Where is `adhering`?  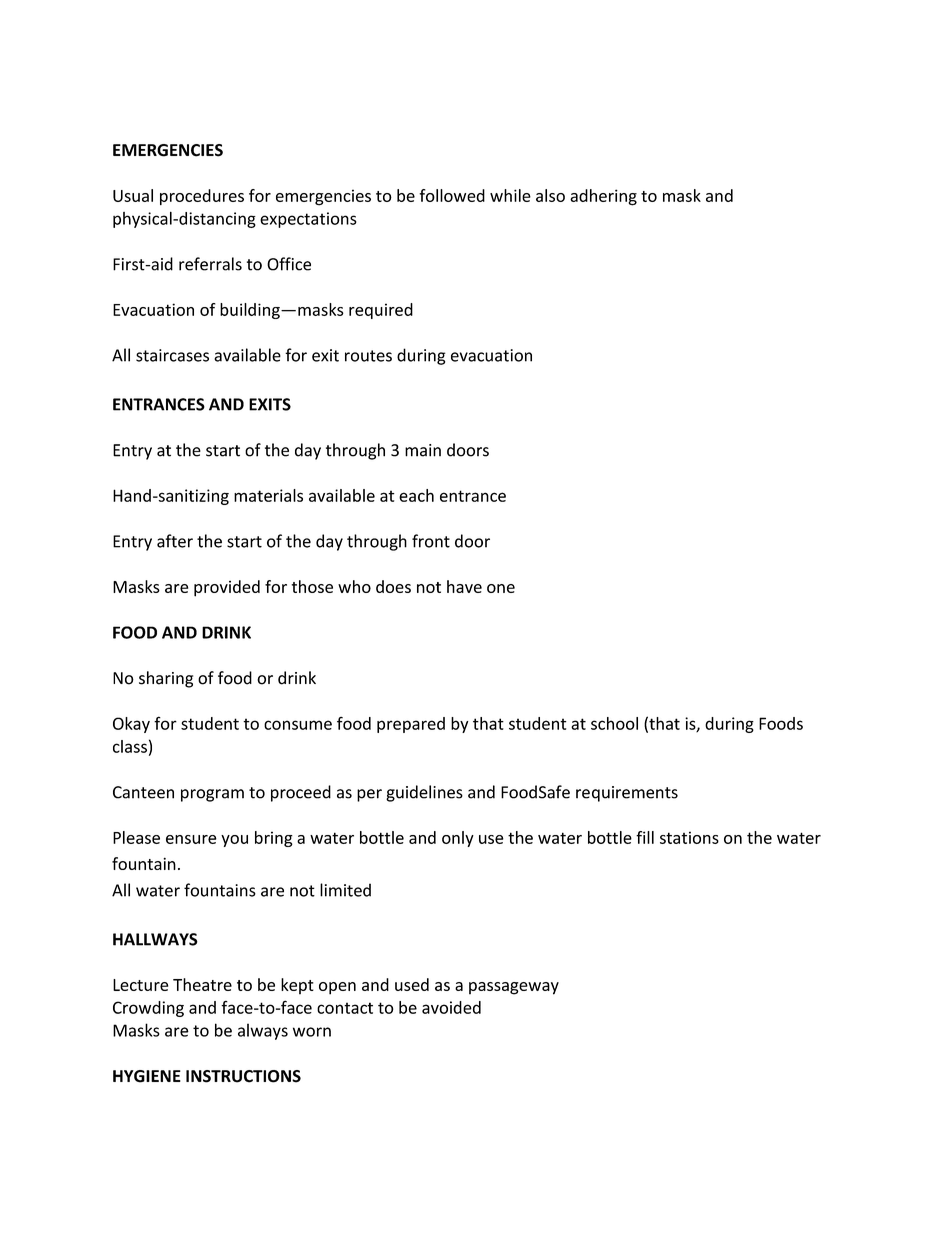
adhering is located at coordinates (603, 197).
